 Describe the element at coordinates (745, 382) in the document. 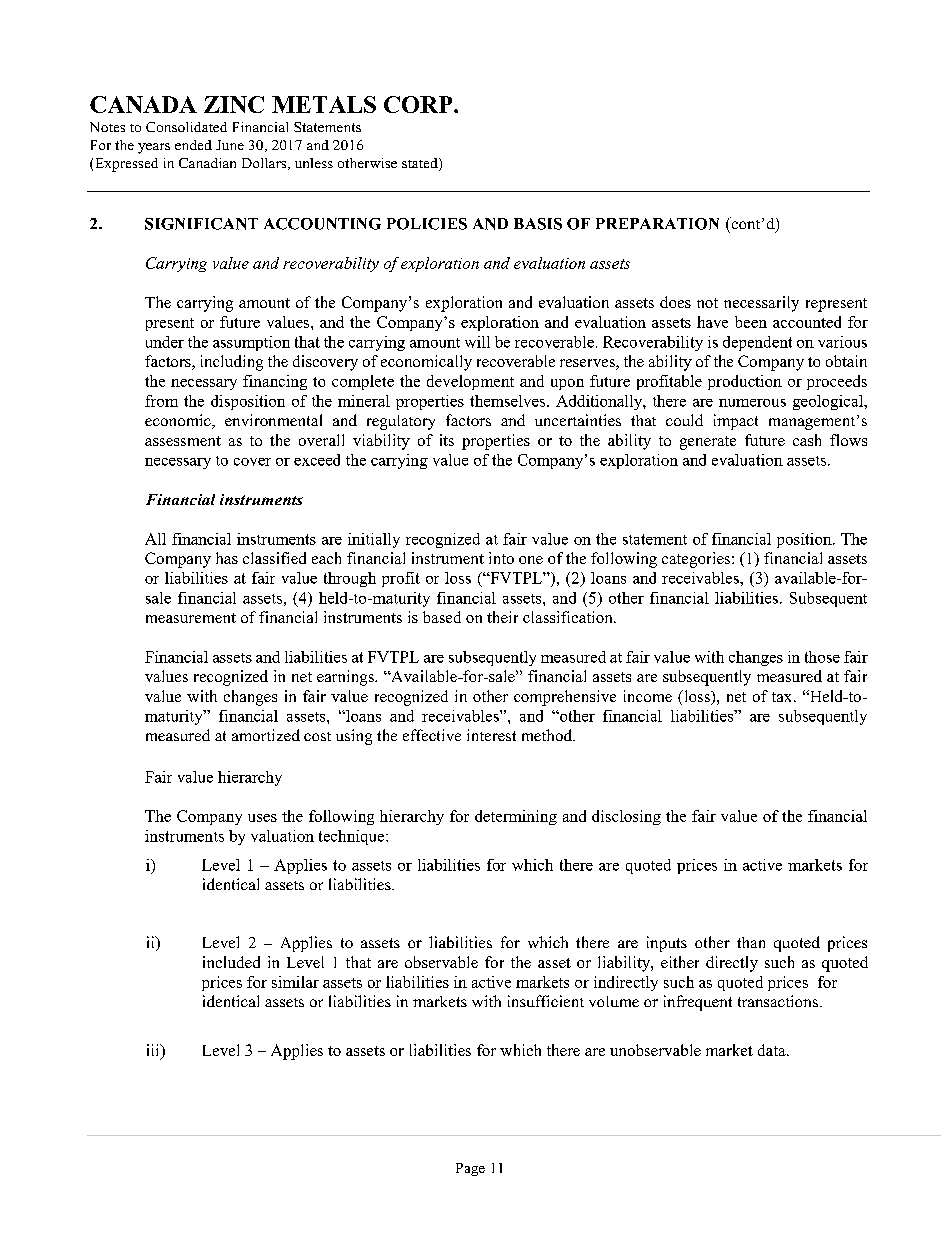

I see `production` at that location.
